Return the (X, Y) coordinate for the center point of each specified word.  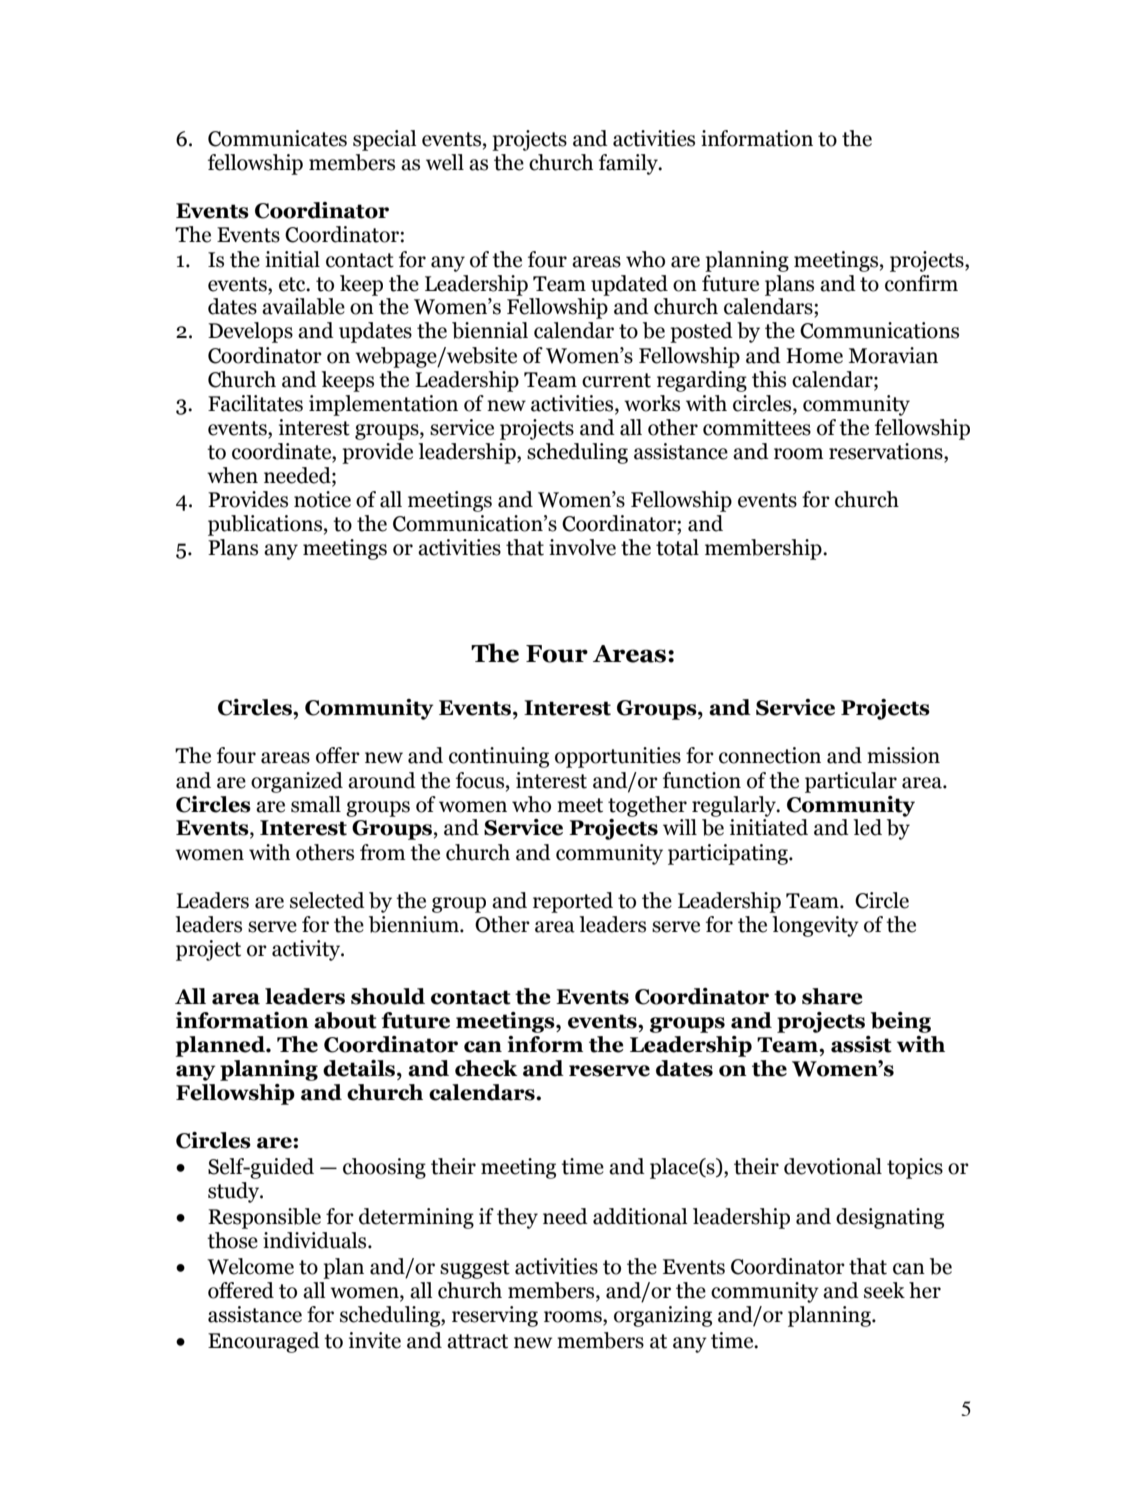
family (629, 164)
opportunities (618, 757)
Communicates (277, 138)
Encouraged (264, 1342)
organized (297, 782)
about (345, 1020)
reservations (887, 451)
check (486, 1068)
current (616, 380)
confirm (921, 283)
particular (851, 782)
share (832, 996)
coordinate (283, 451)
